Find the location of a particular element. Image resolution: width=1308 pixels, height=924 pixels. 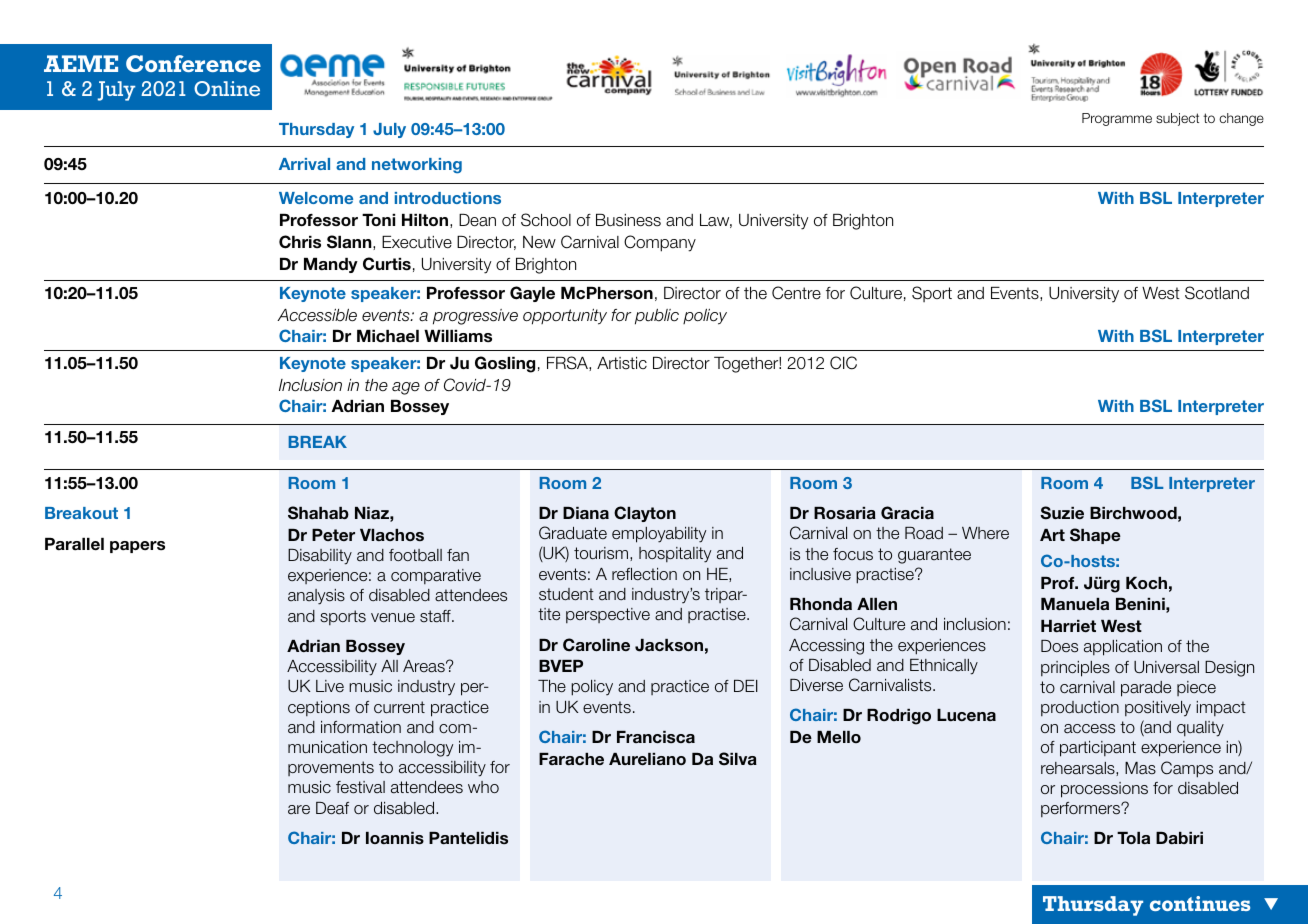

Online is located at coordinates (227, 88).
